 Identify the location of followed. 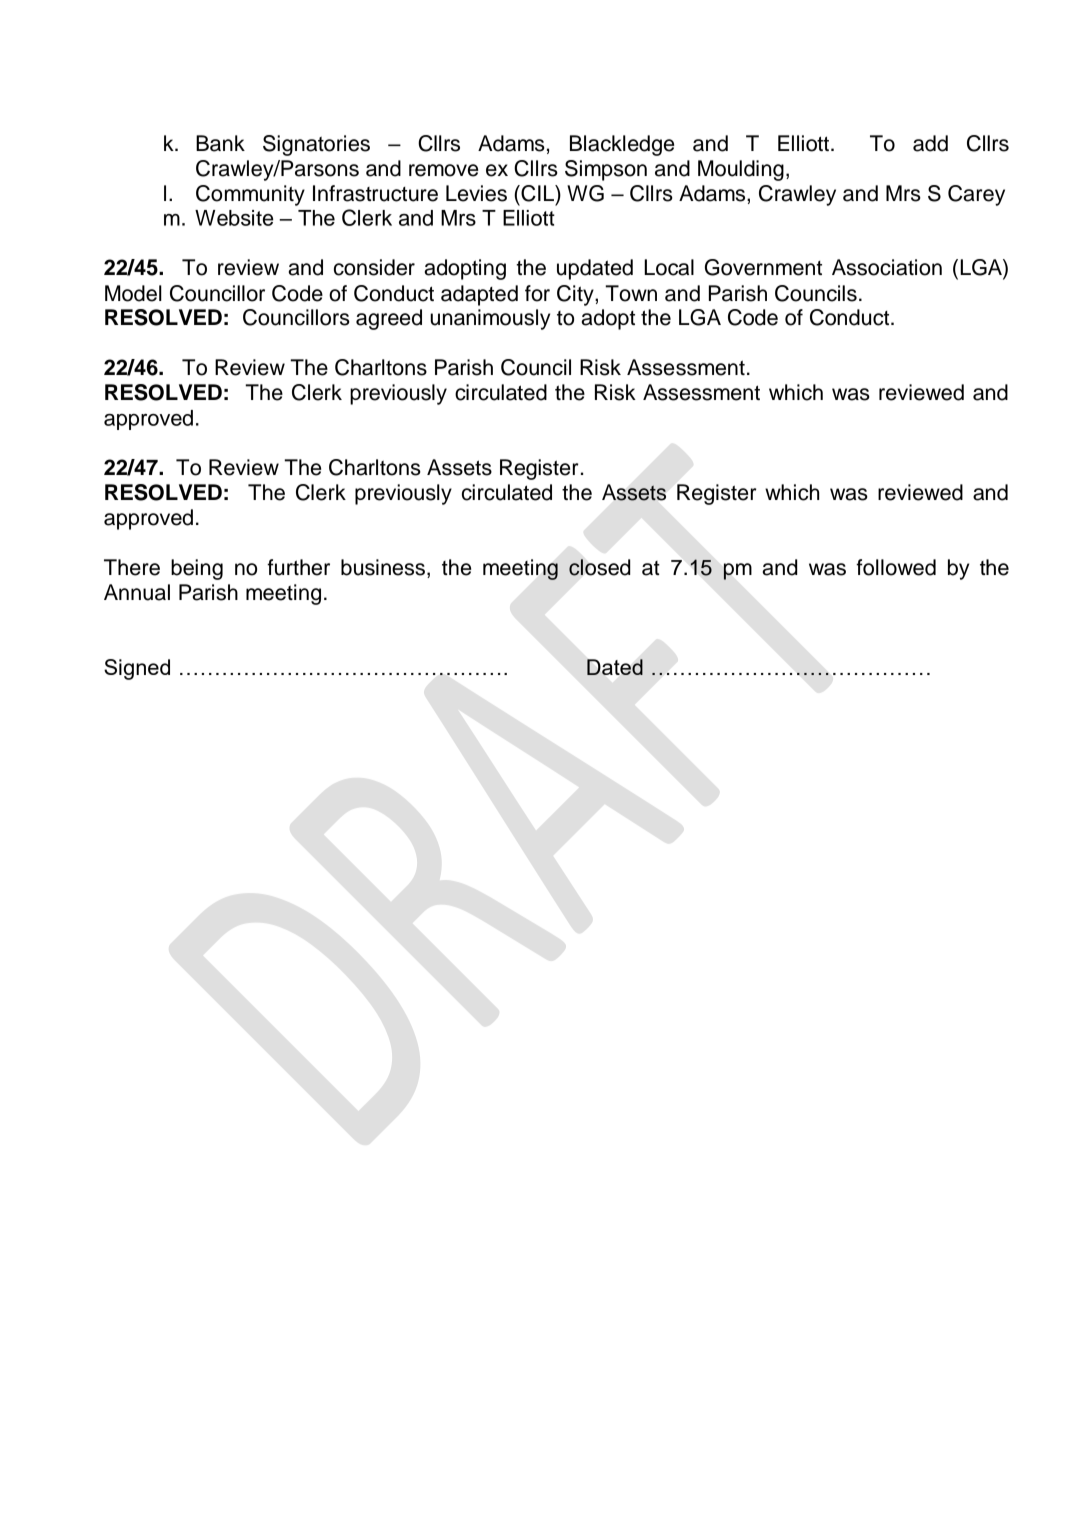
(896, 567).
